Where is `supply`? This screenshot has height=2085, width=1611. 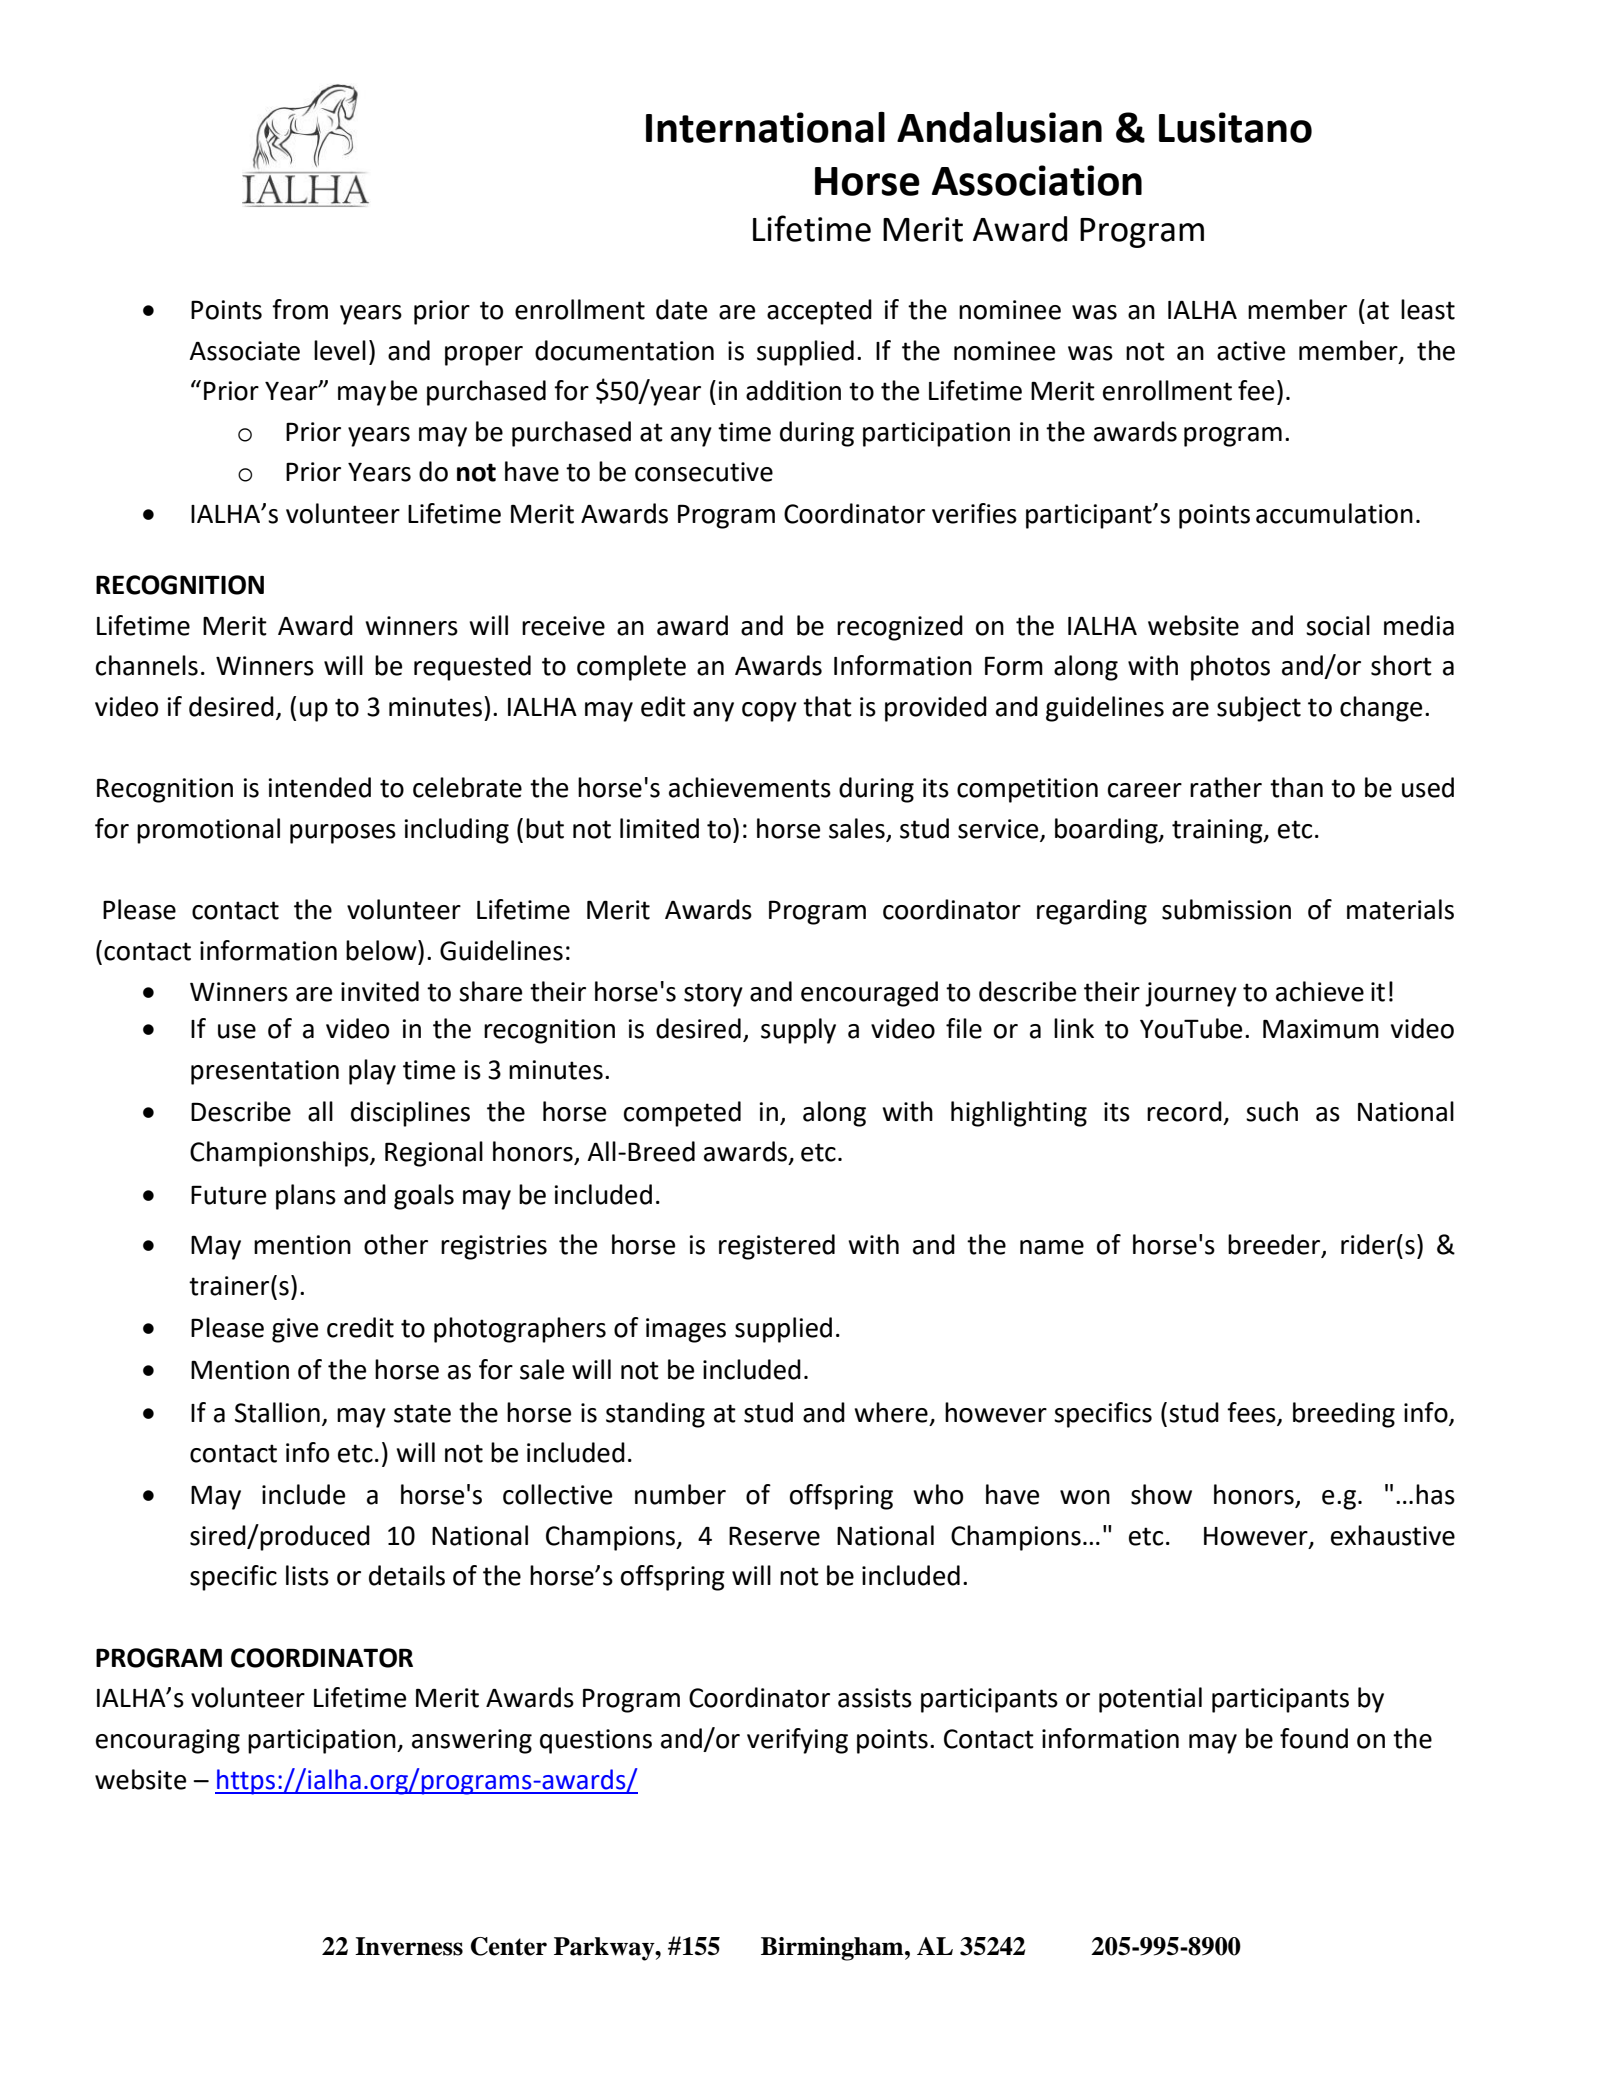 supply is located at coordinates (798, 1031).
